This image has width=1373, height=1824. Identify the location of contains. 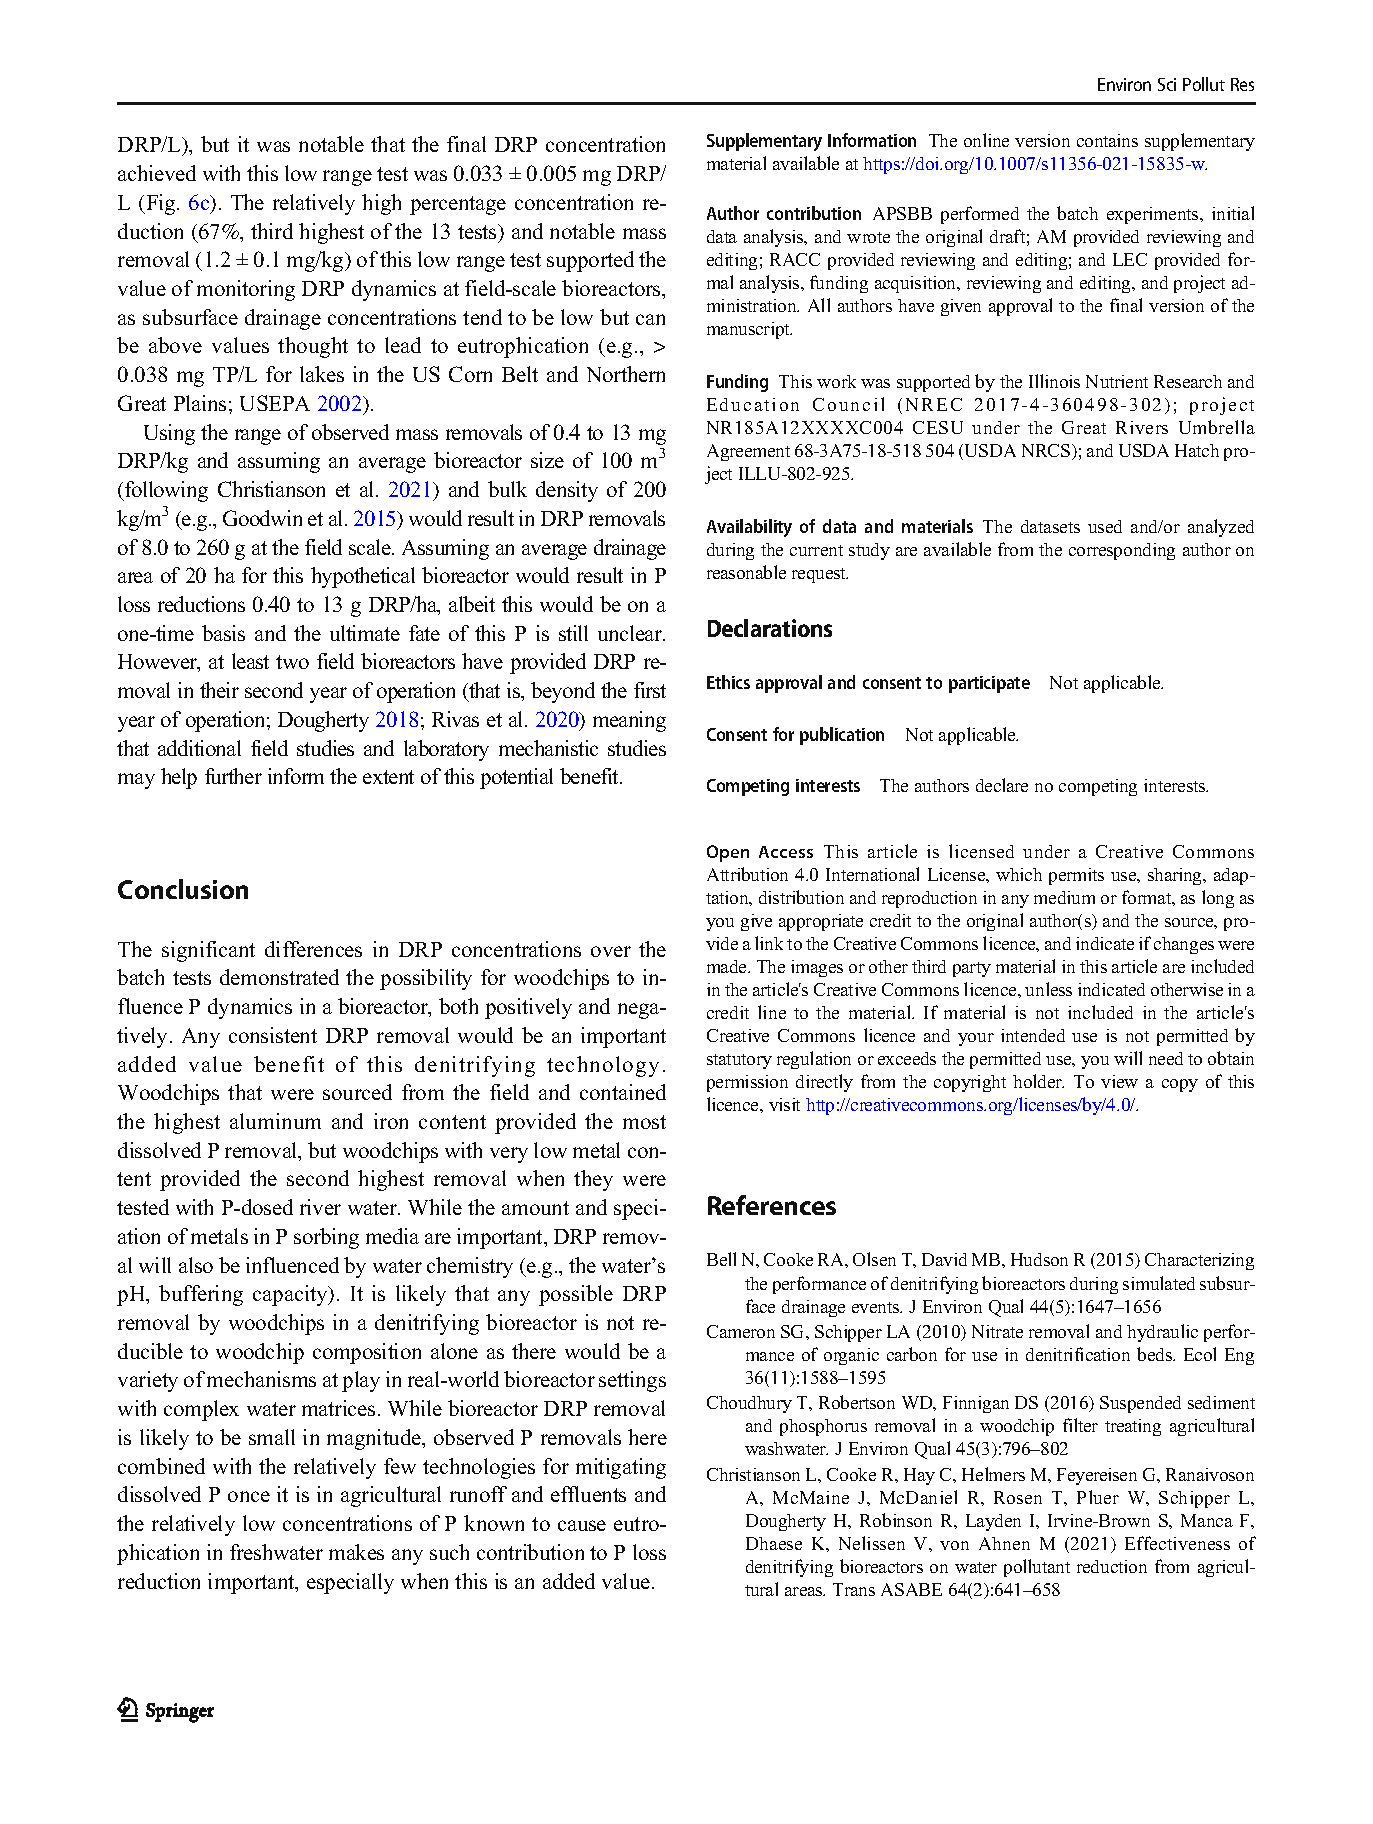
(1107, 140).
